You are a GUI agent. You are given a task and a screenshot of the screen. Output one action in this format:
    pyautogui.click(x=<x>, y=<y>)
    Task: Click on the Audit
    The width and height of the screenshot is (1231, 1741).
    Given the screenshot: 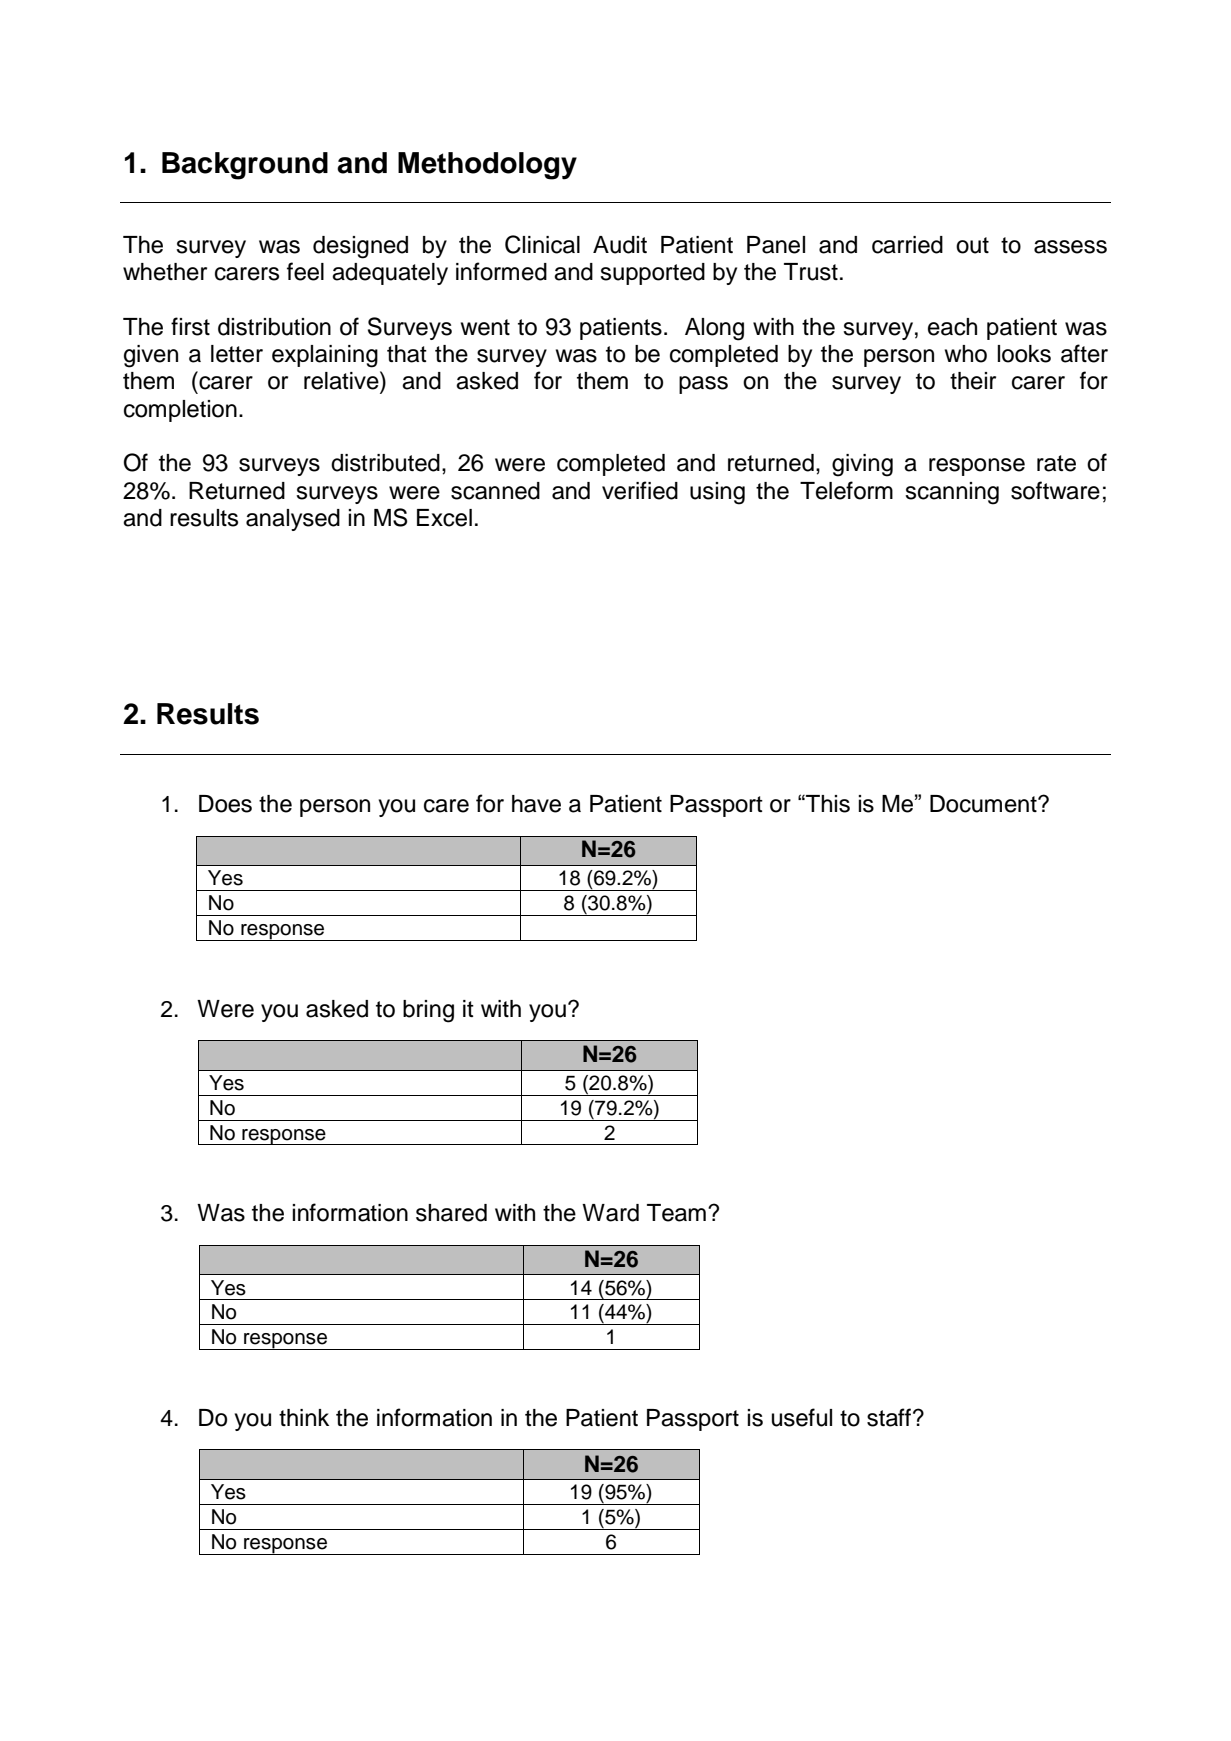 What is the action you would take?
    pyautogui.click(x=620, y=245)
